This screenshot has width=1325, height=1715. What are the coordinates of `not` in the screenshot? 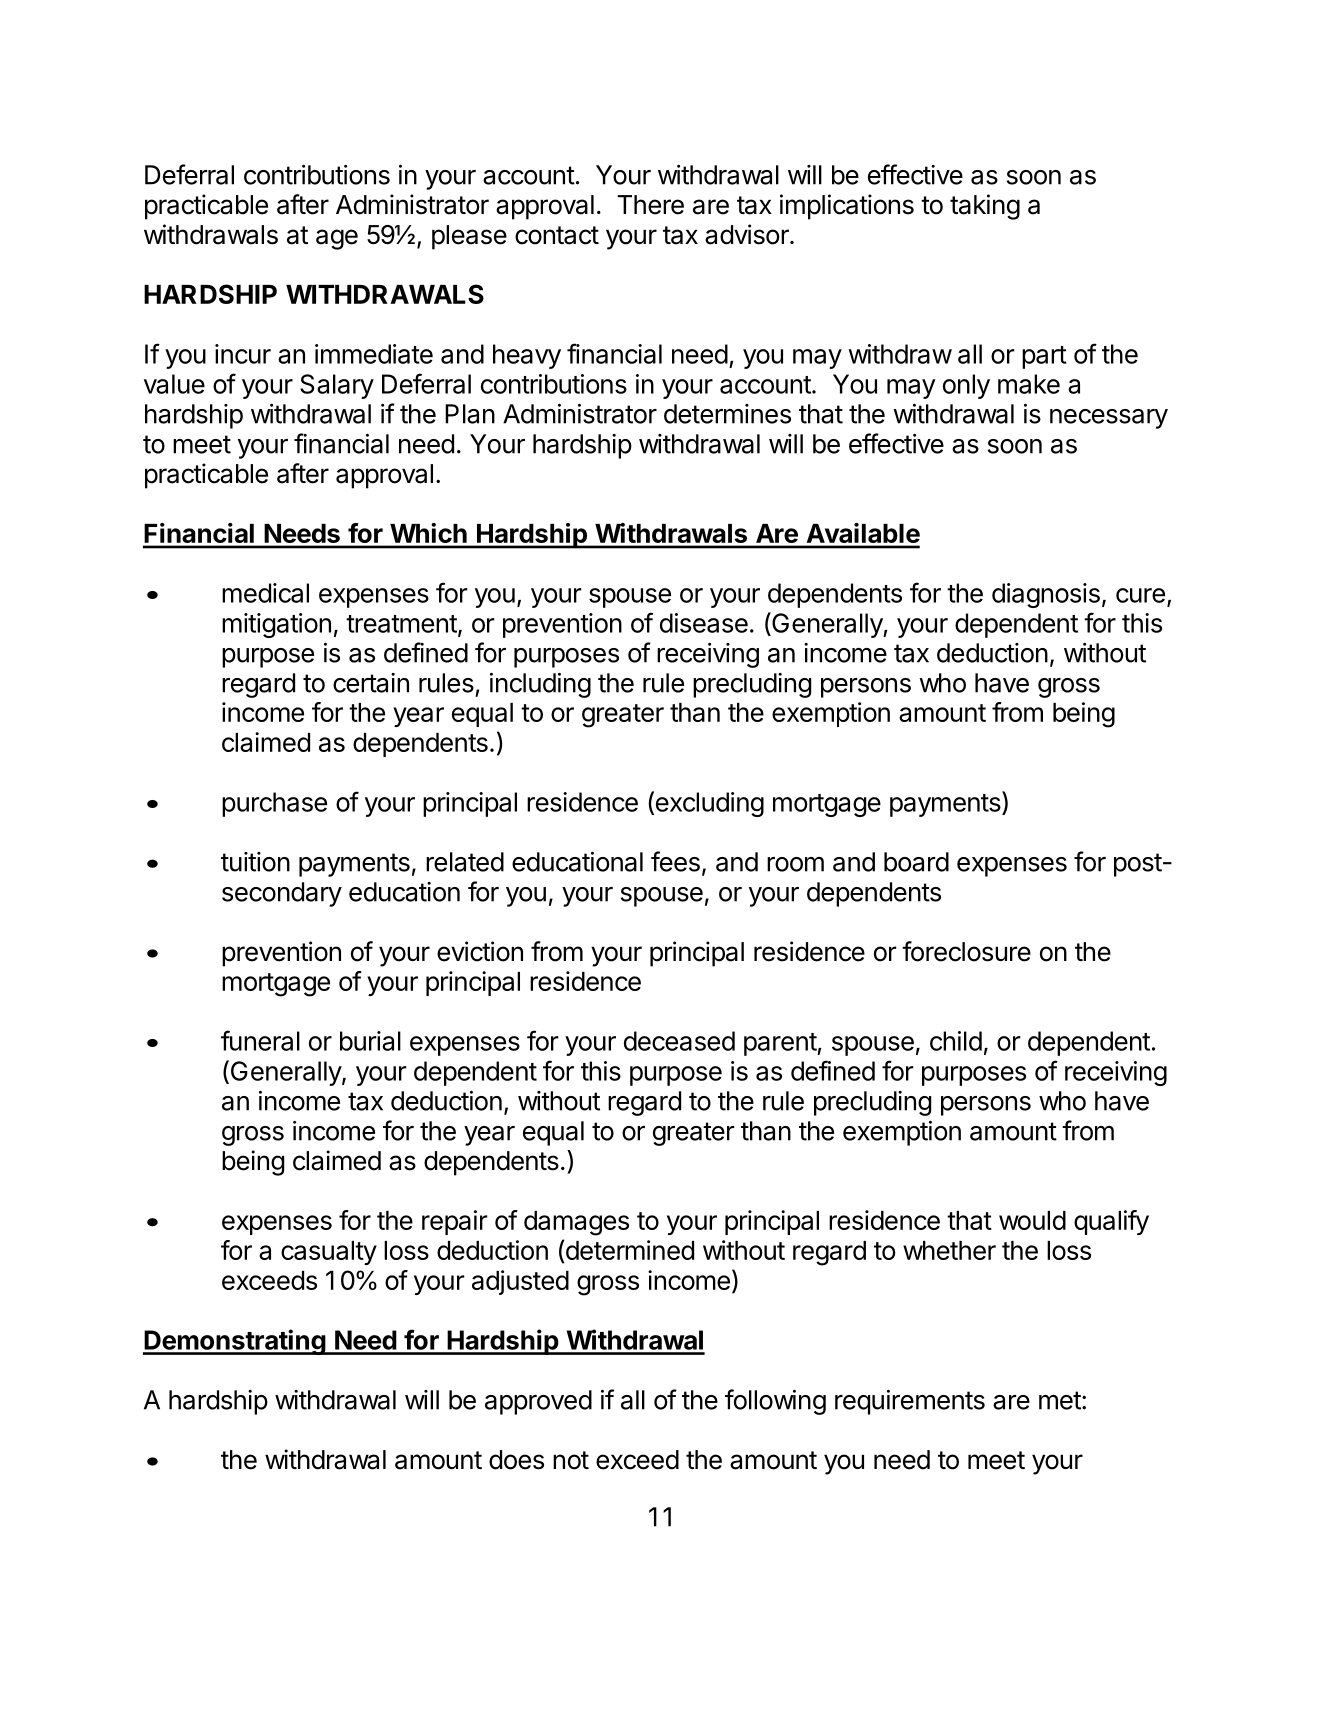 It's located at (571, 1460).
